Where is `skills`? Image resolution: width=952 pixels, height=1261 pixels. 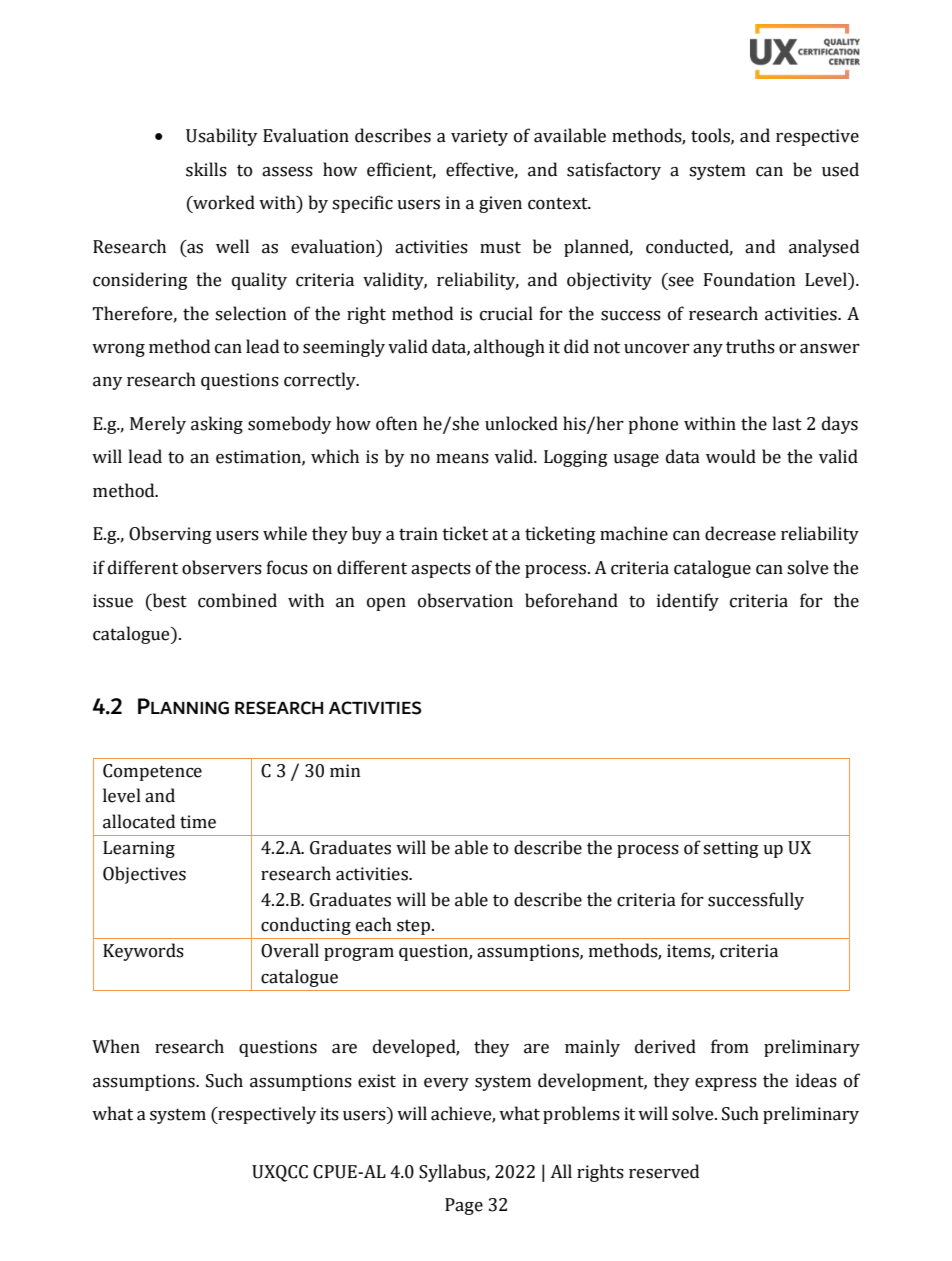 skills is located at coordinates (206, 169).
